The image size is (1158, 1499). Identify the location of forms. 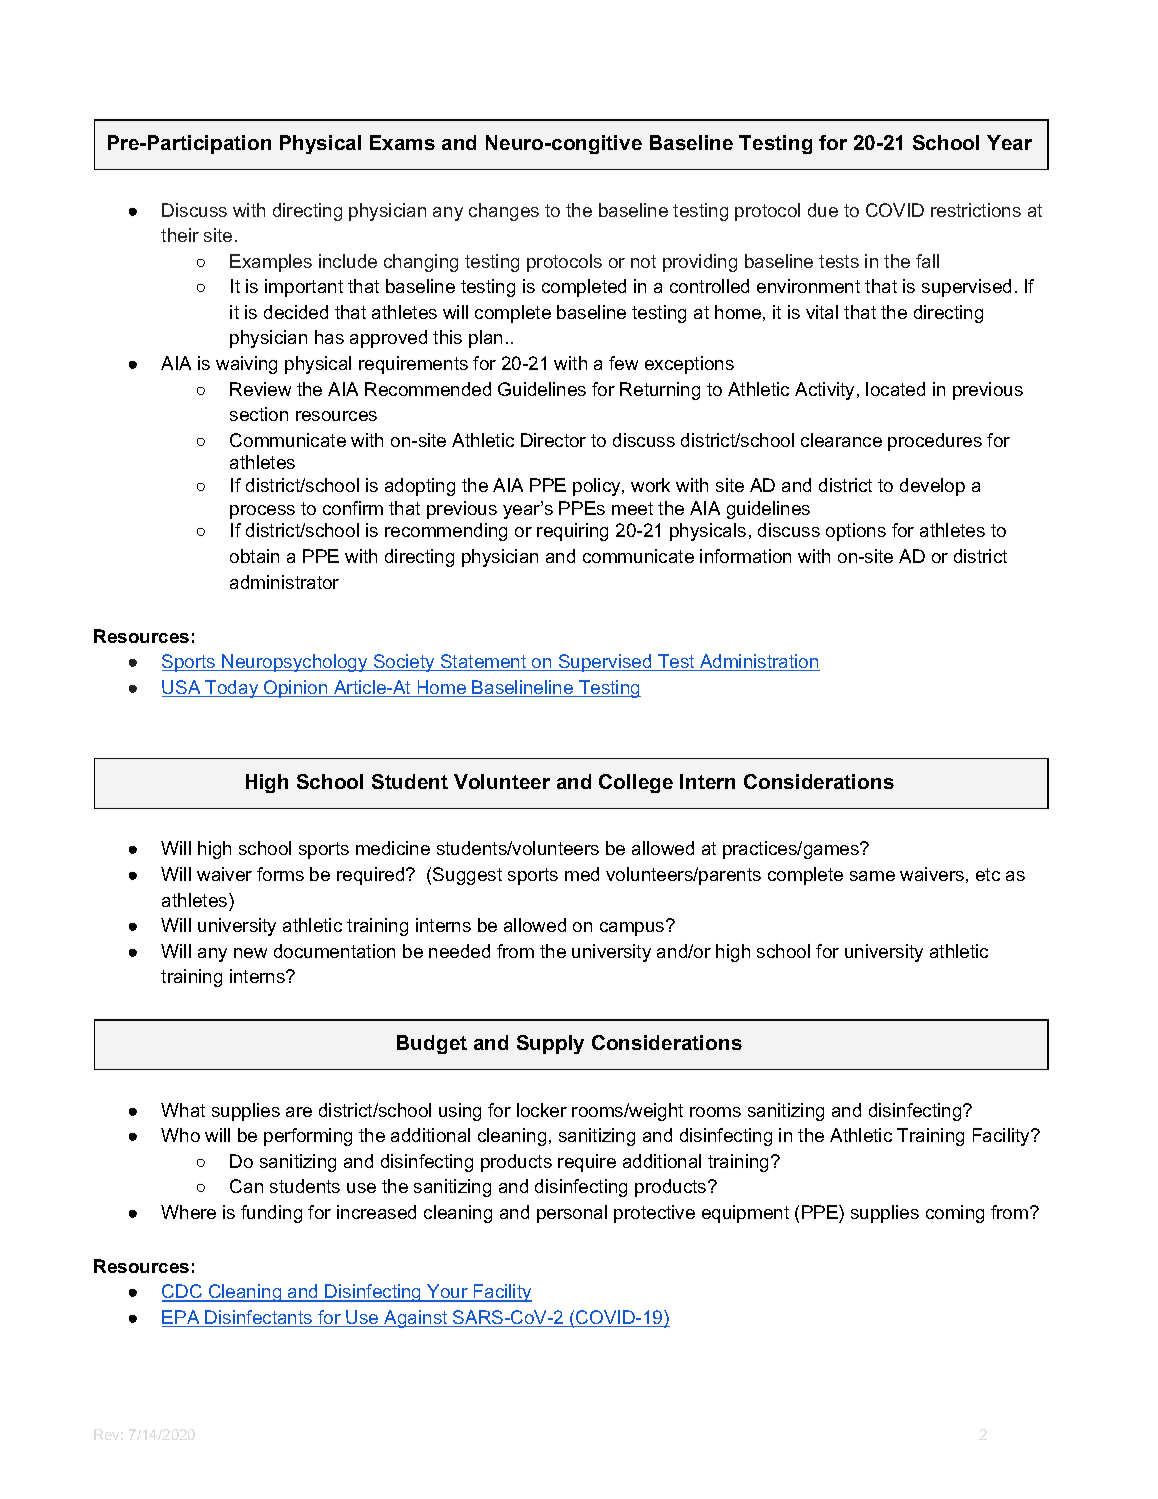
(280, 874).
